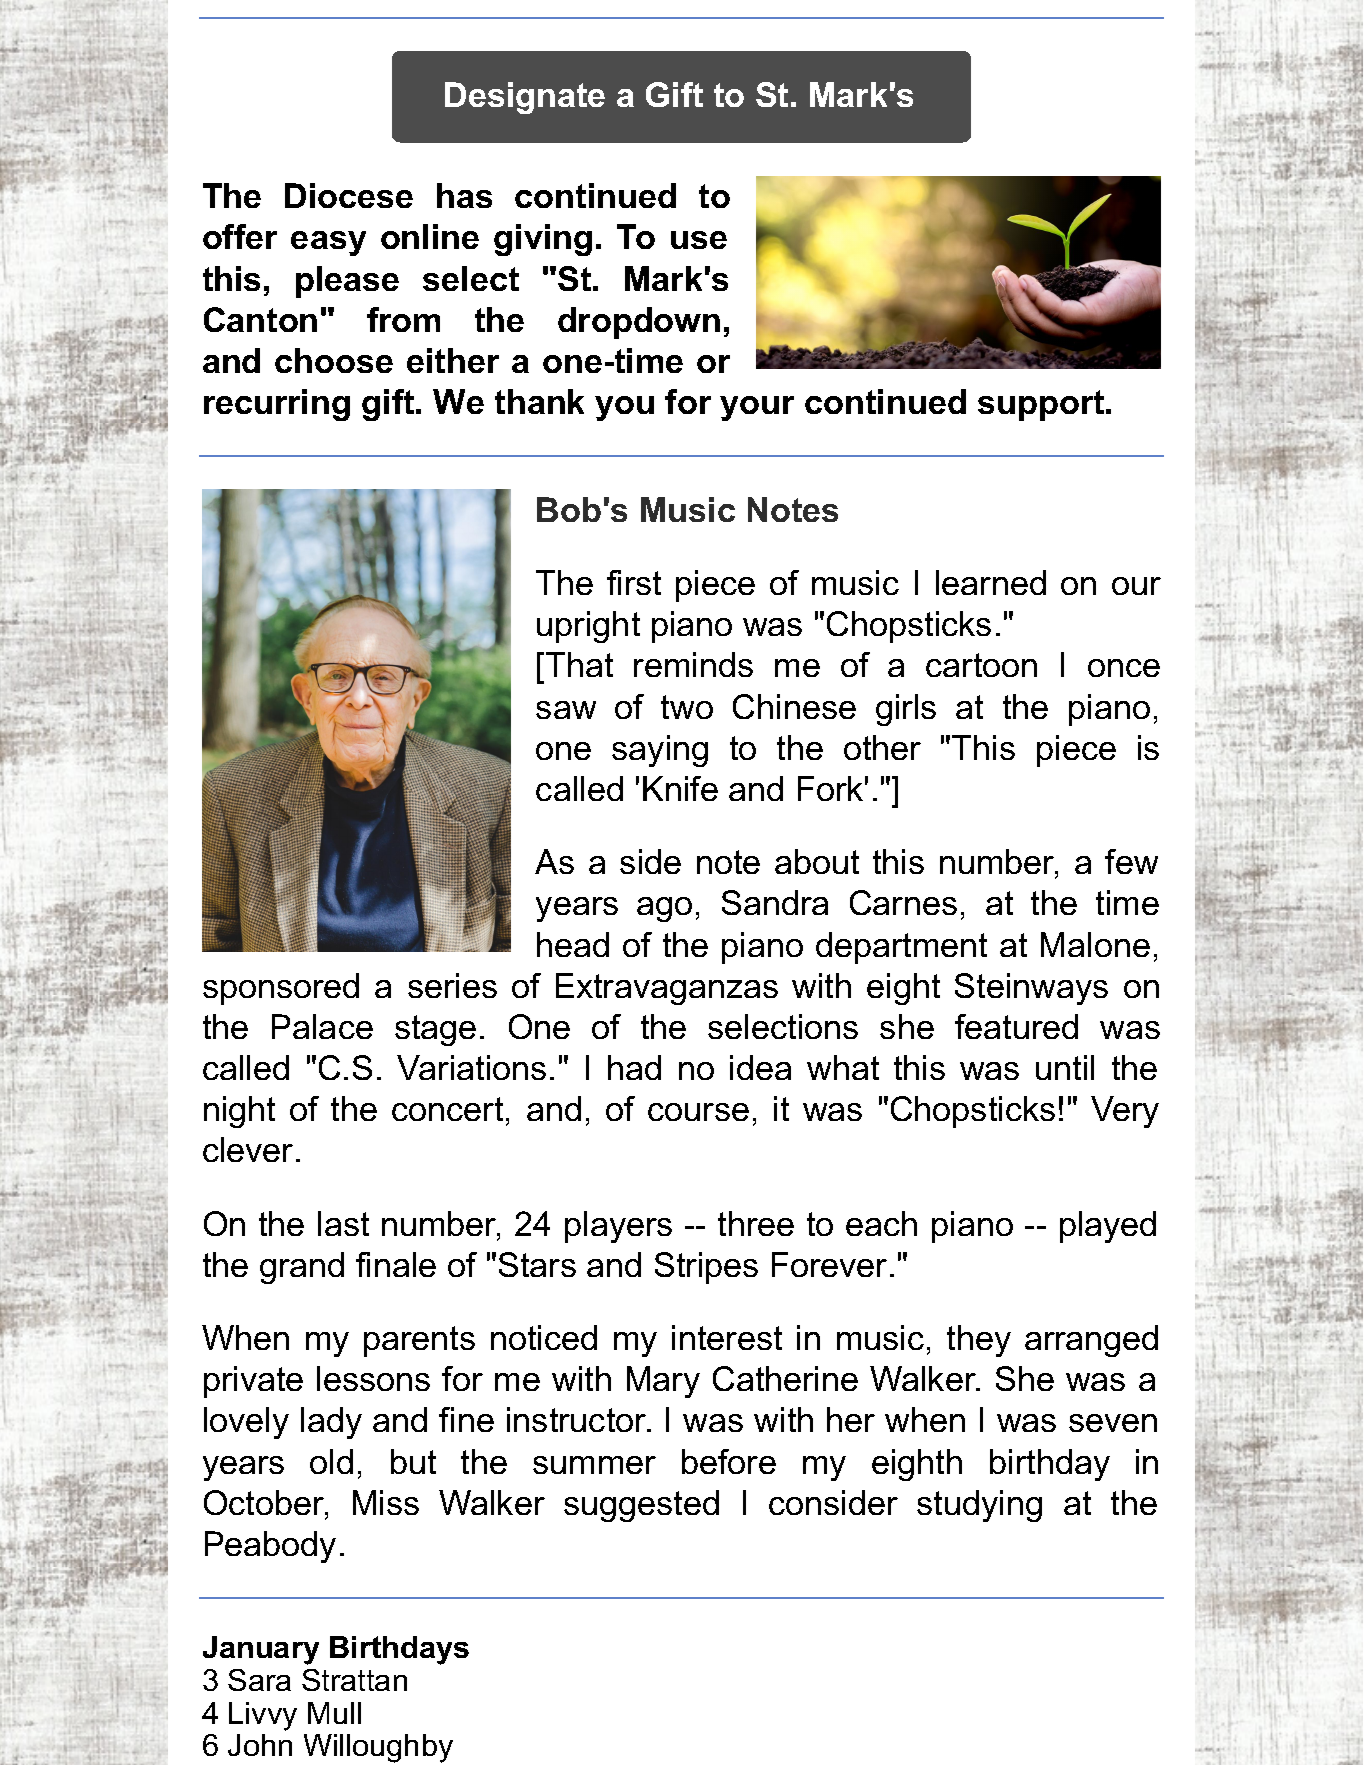  I want to click on first, so click(634, 582).
